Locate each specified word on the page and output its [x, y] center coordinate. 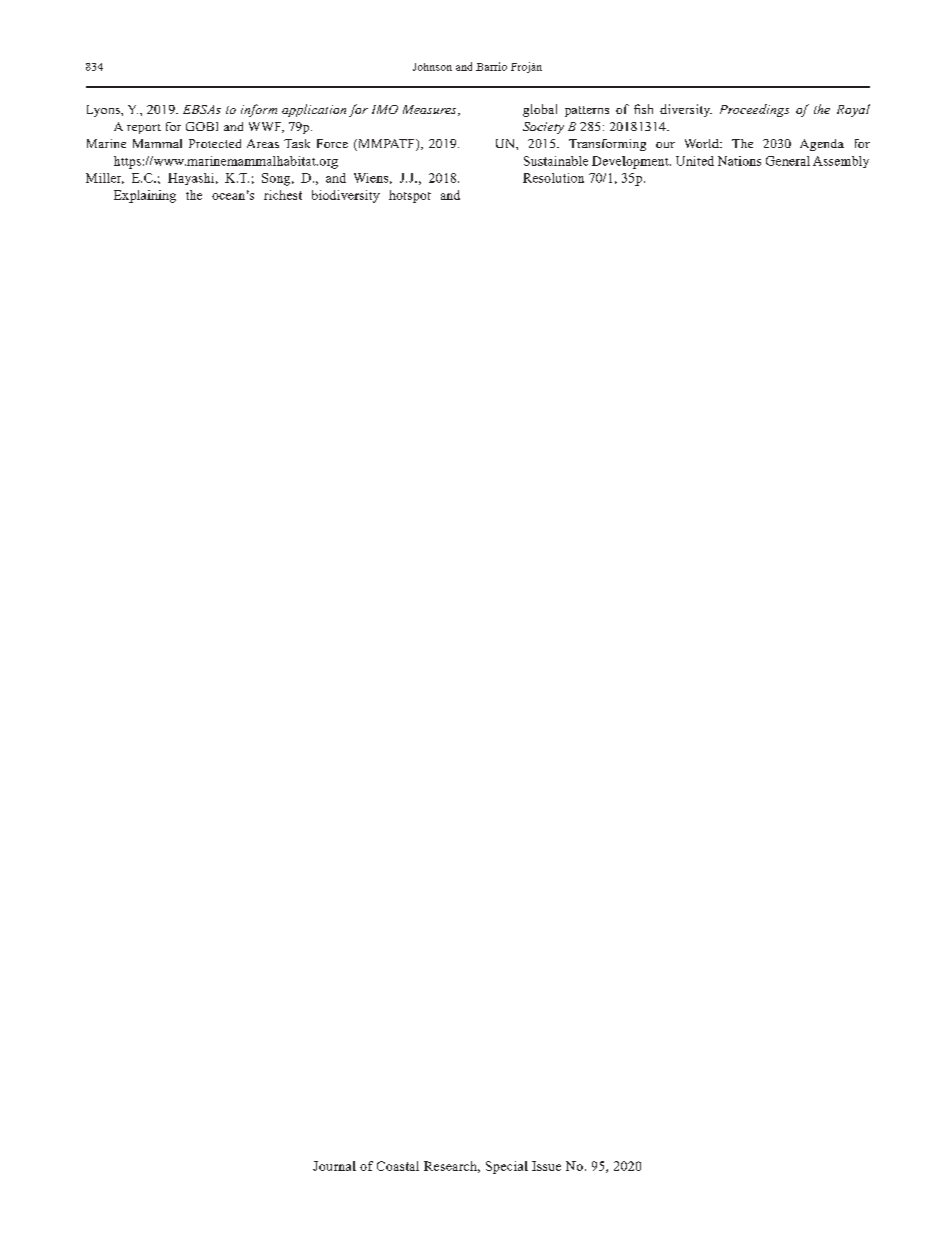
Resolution [553, 178]
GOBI [202, 126]
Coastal [398, 1166]
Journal [334, 1166]
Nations [739, 161]
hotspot [410, 196]
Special [507, 1167]
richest [283, 195]
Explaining [145, 196]
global [540, 110]
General [788, 161]
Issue [546, 1166]
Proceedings [754, 110]
